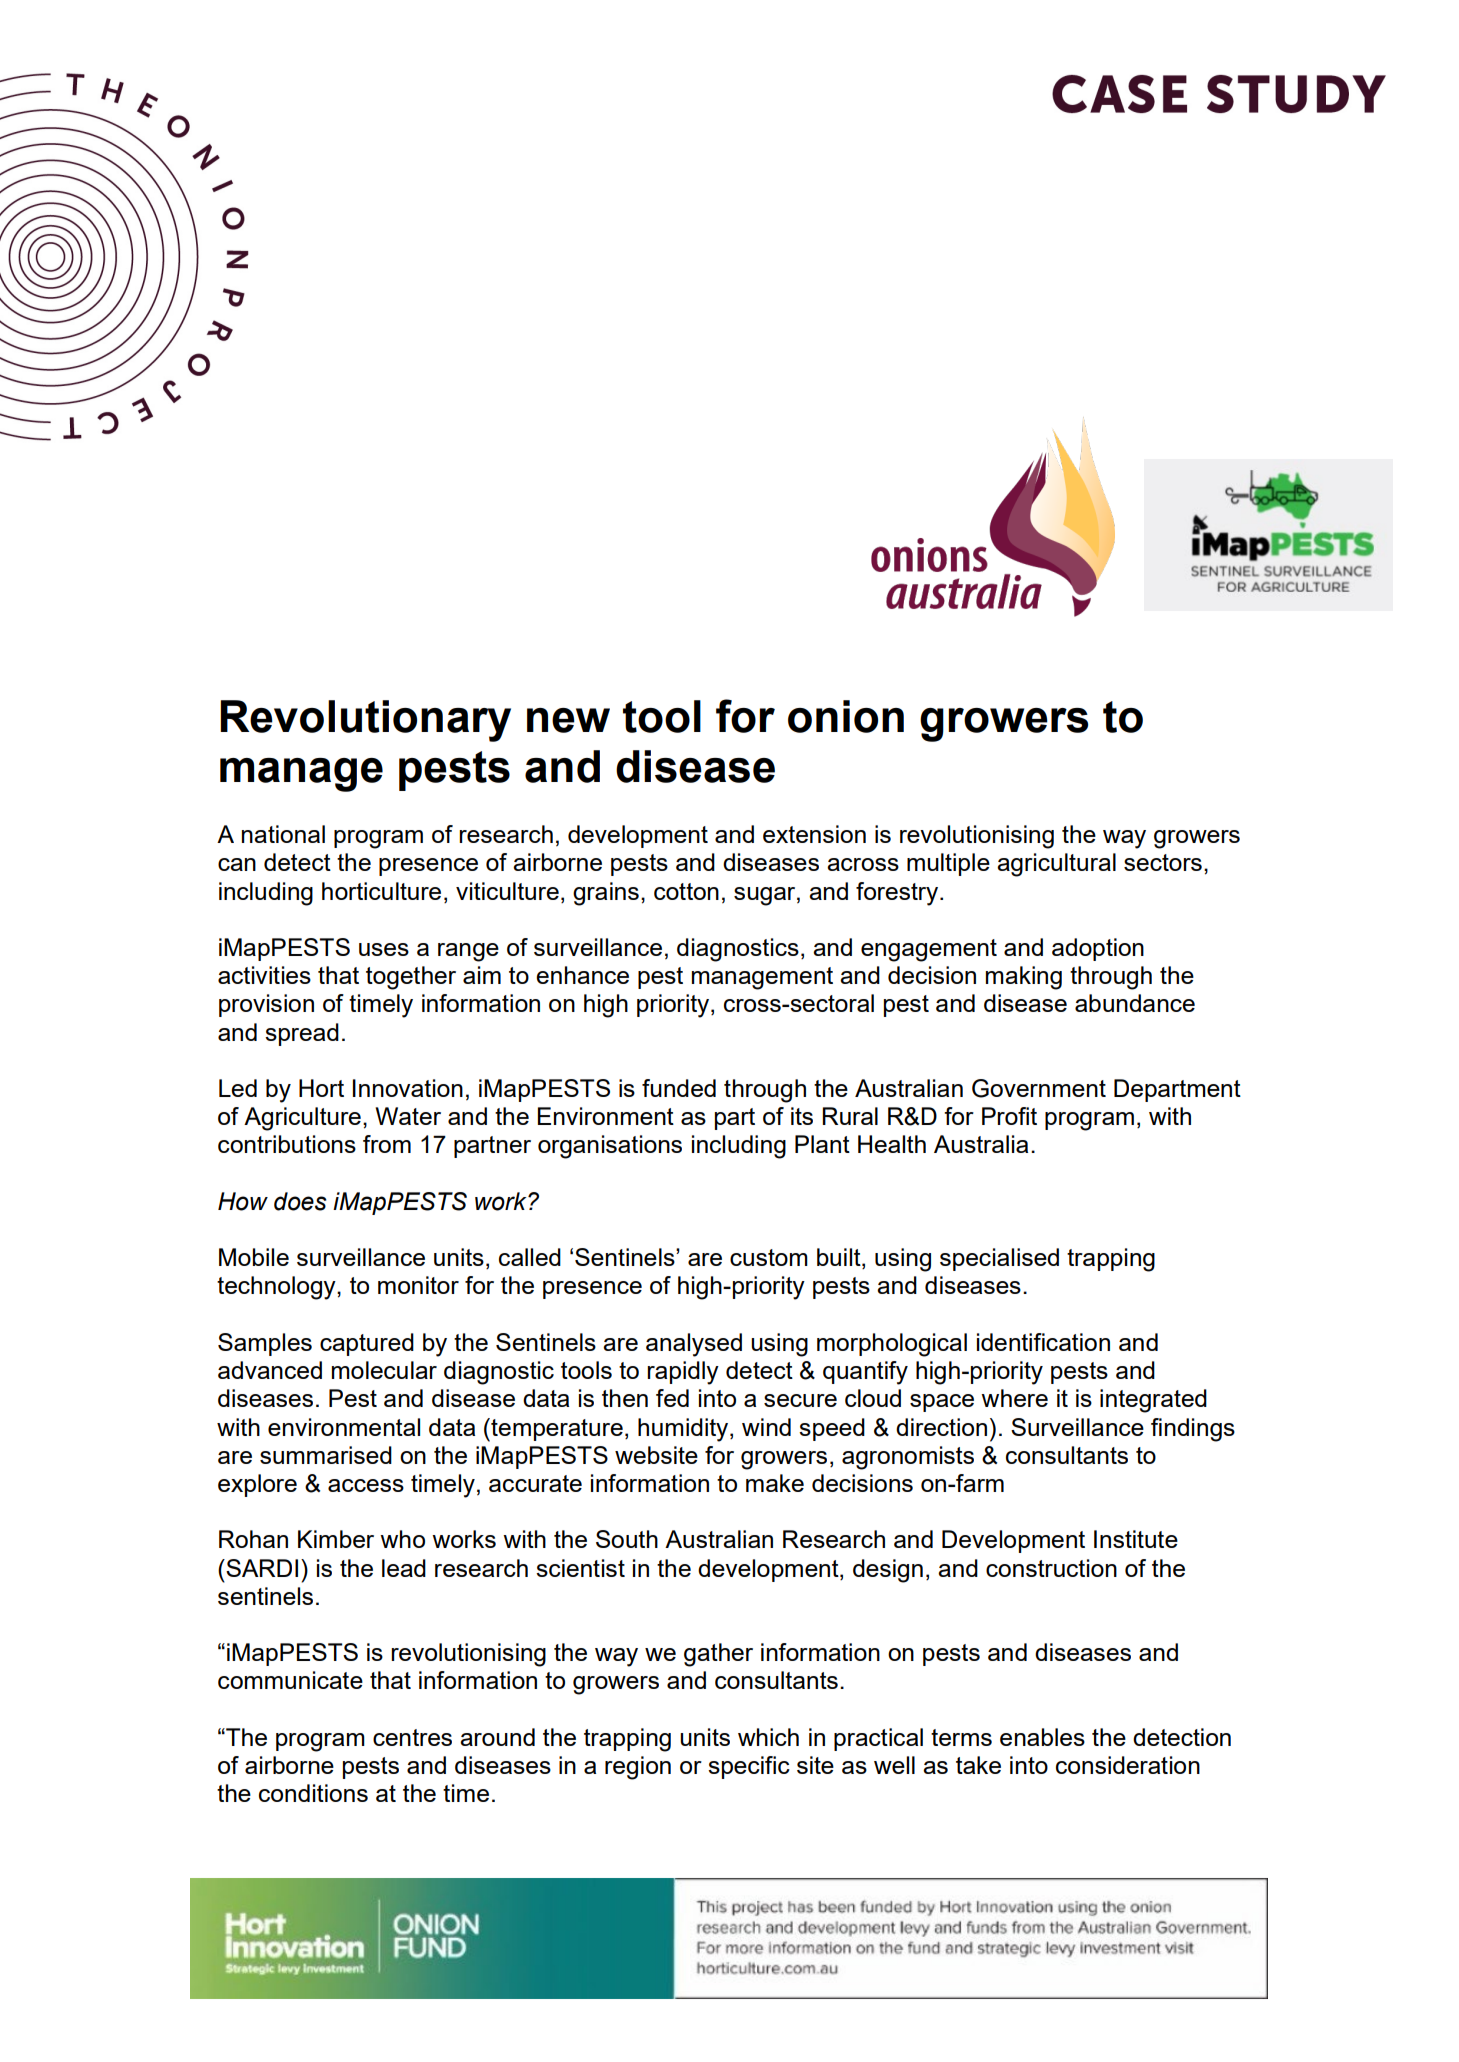 This page has width=1459, height=2062. Describe the element at coordinates (749, 1767) in the page. I see `specific` at that location.
